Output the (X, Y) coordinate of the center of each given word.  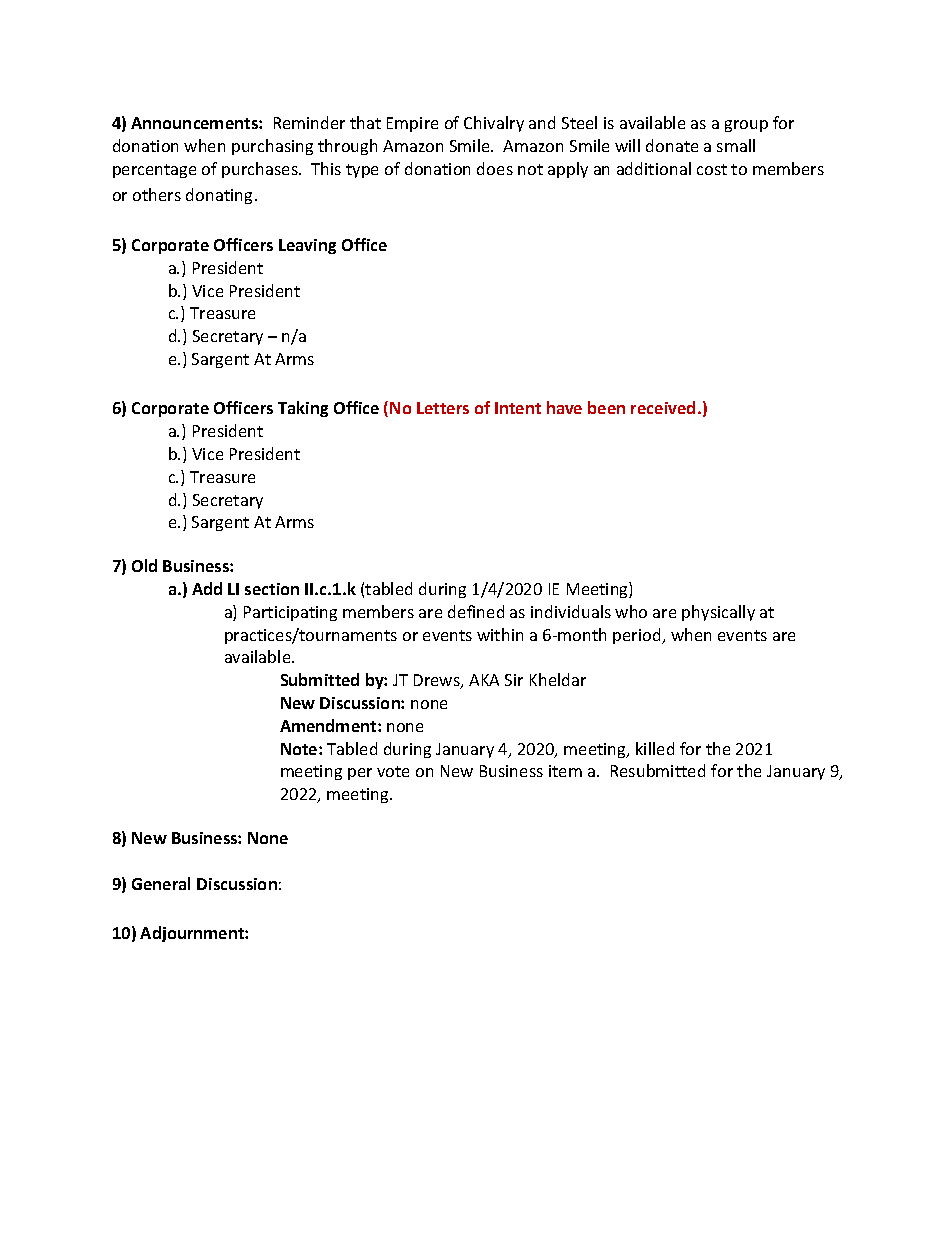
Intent (518, 408)
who (631, 611)
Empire (412, 124)
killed (655, 748)
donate (672, 145)
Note (300, 749)
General (161, 883)
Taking (303, 409)
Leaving (307, 246)
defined (476, 611)
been (606, 407)
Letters (443, 408)
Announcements (195, 123)
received (663, 407)
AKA (484, 680)
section (272, 589)
